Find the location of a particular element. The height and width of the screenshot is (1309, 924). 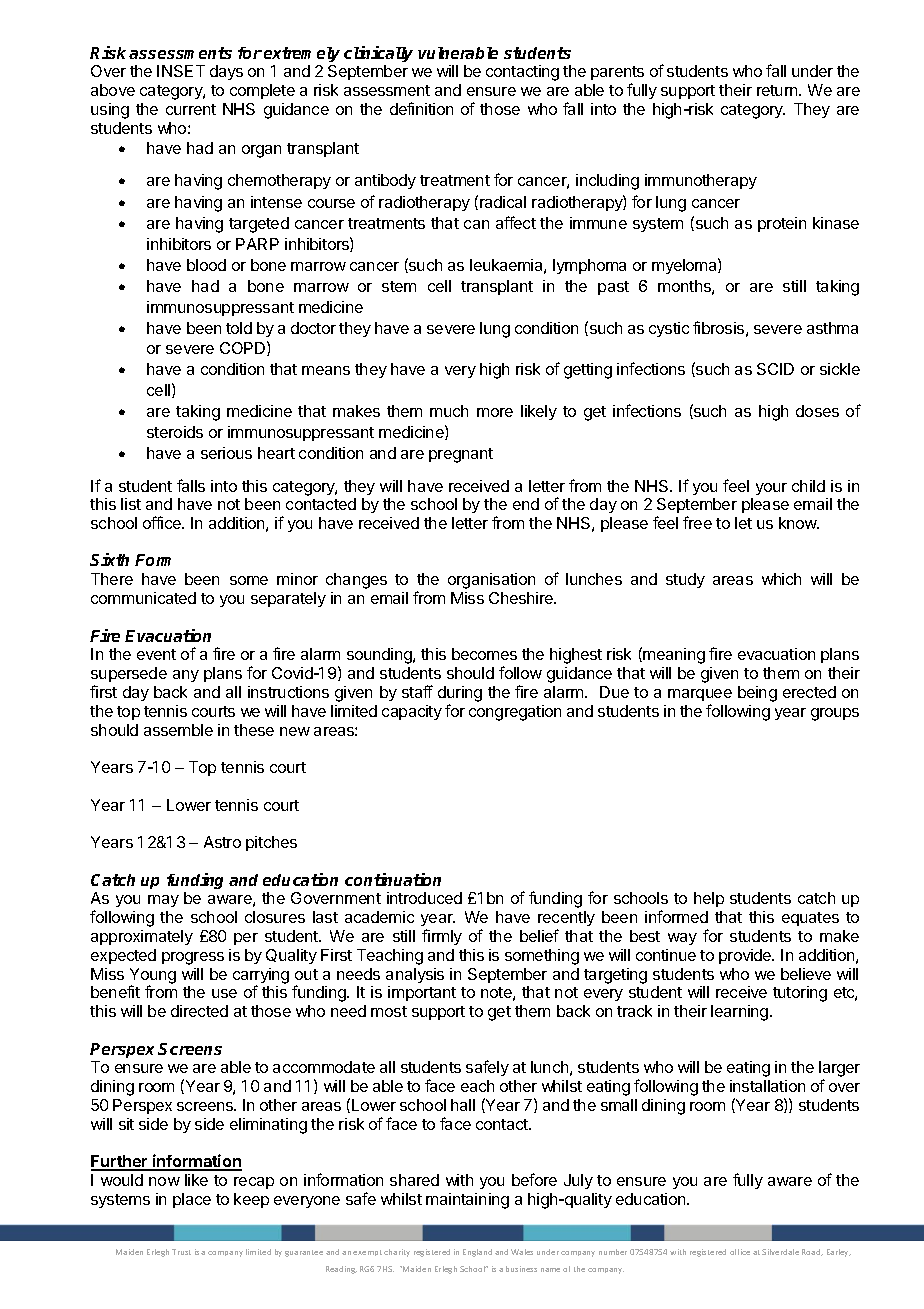

return is located at coordinates (778, 90).
